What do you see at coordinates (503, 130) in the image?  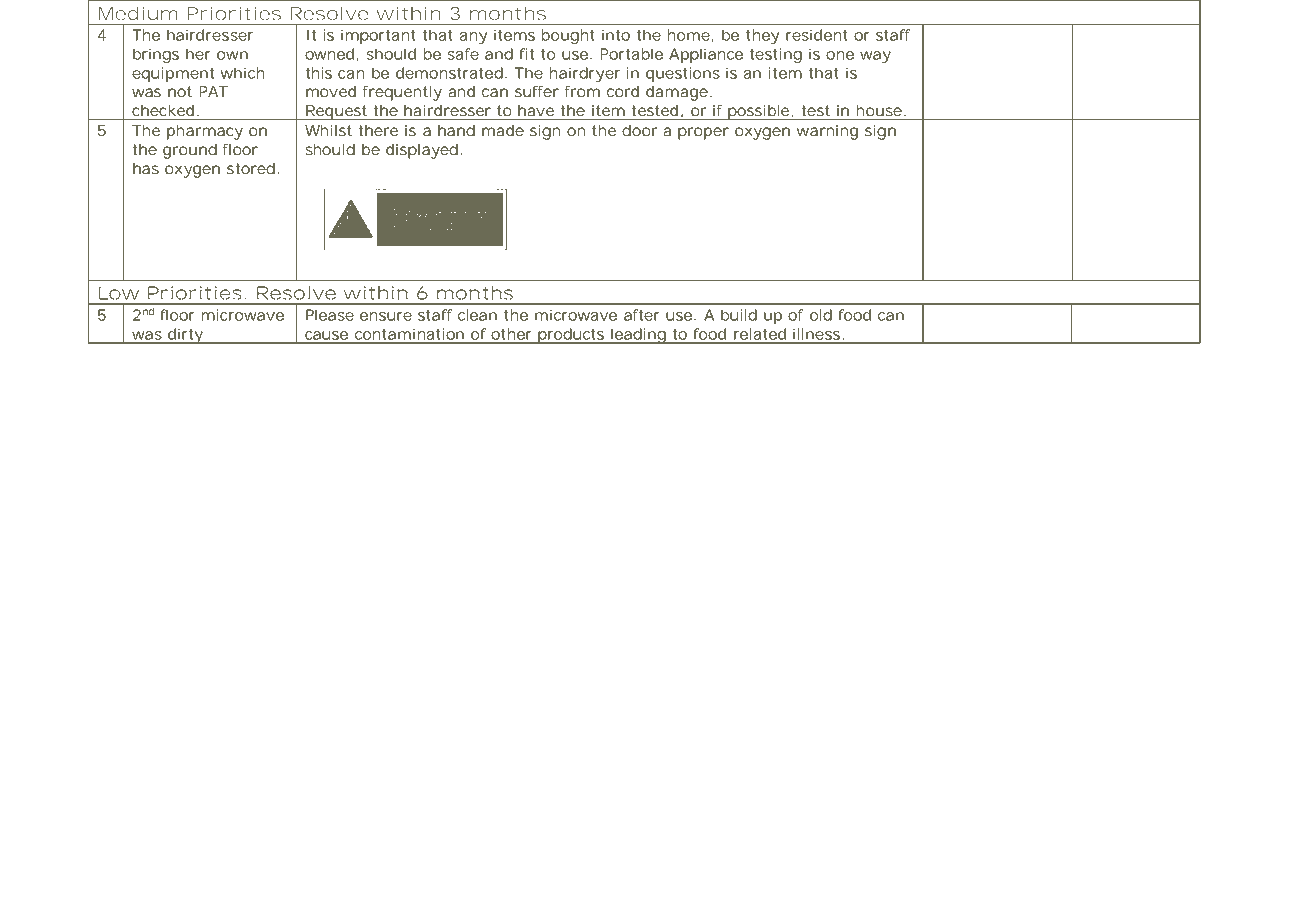 I see `made` at bounding box center [503, 130].
